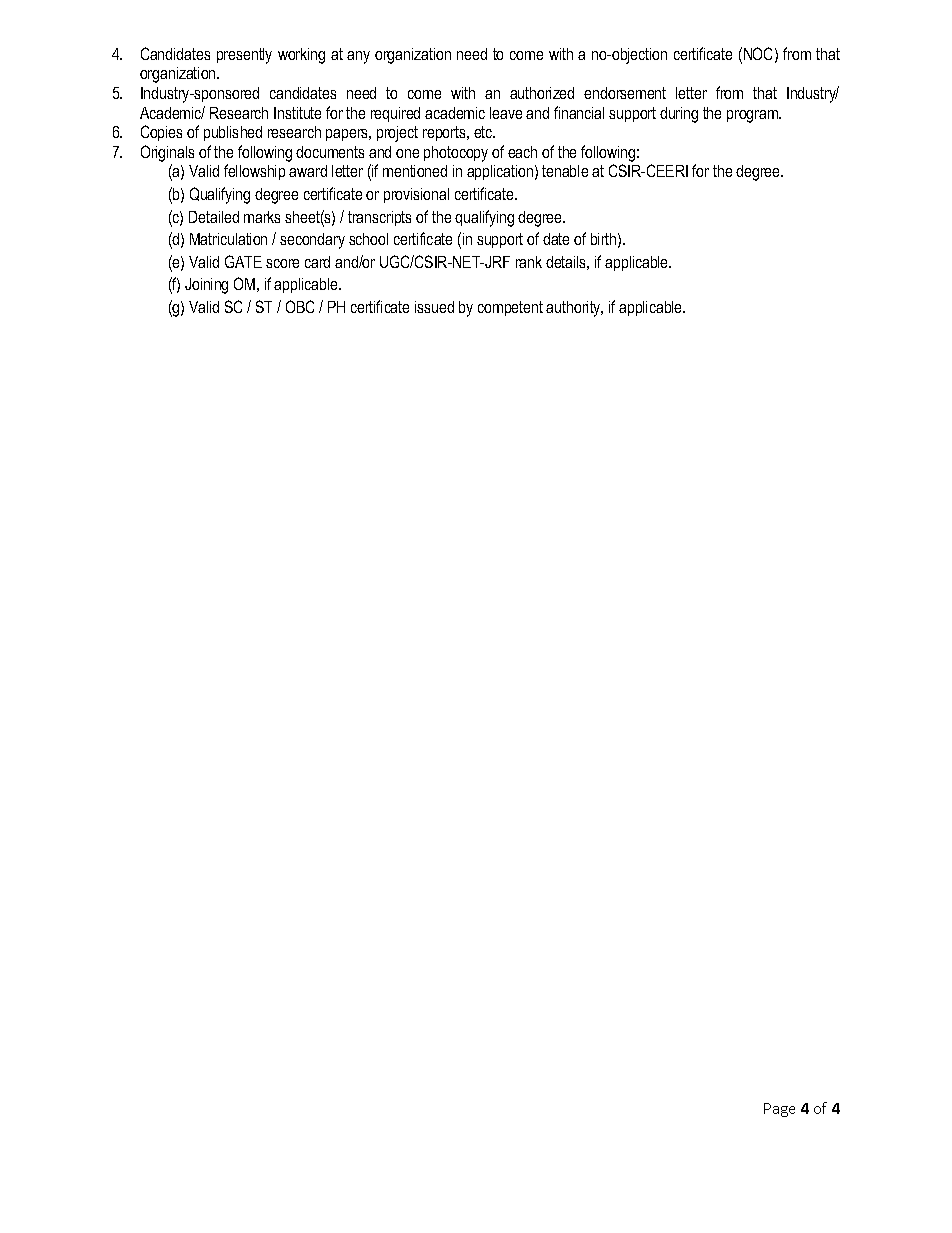  Describe the element at coordinates (434, 307) in the screenshot. I see `issued` at that location.
